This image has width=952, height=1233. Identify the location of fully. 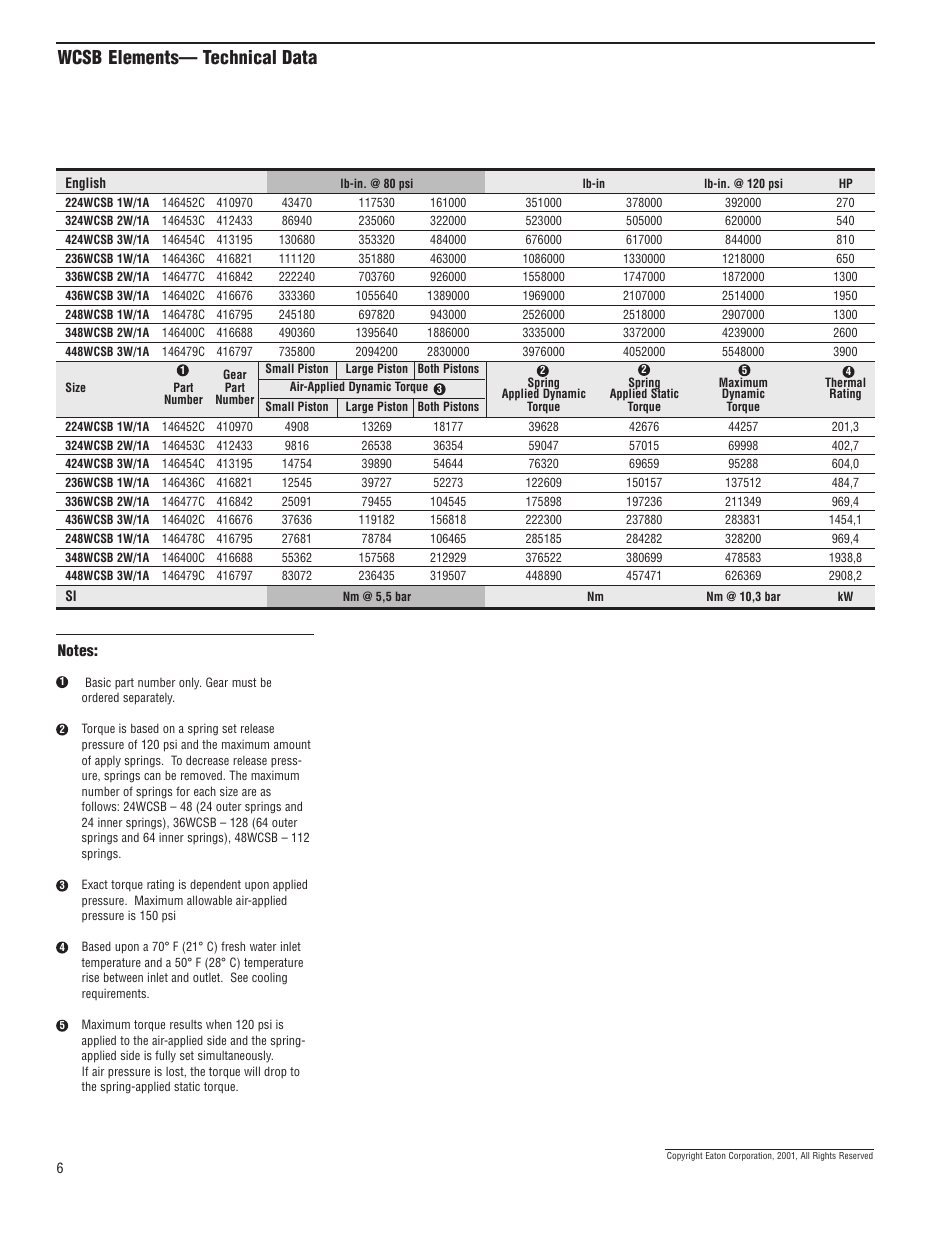
(165, 1056).
